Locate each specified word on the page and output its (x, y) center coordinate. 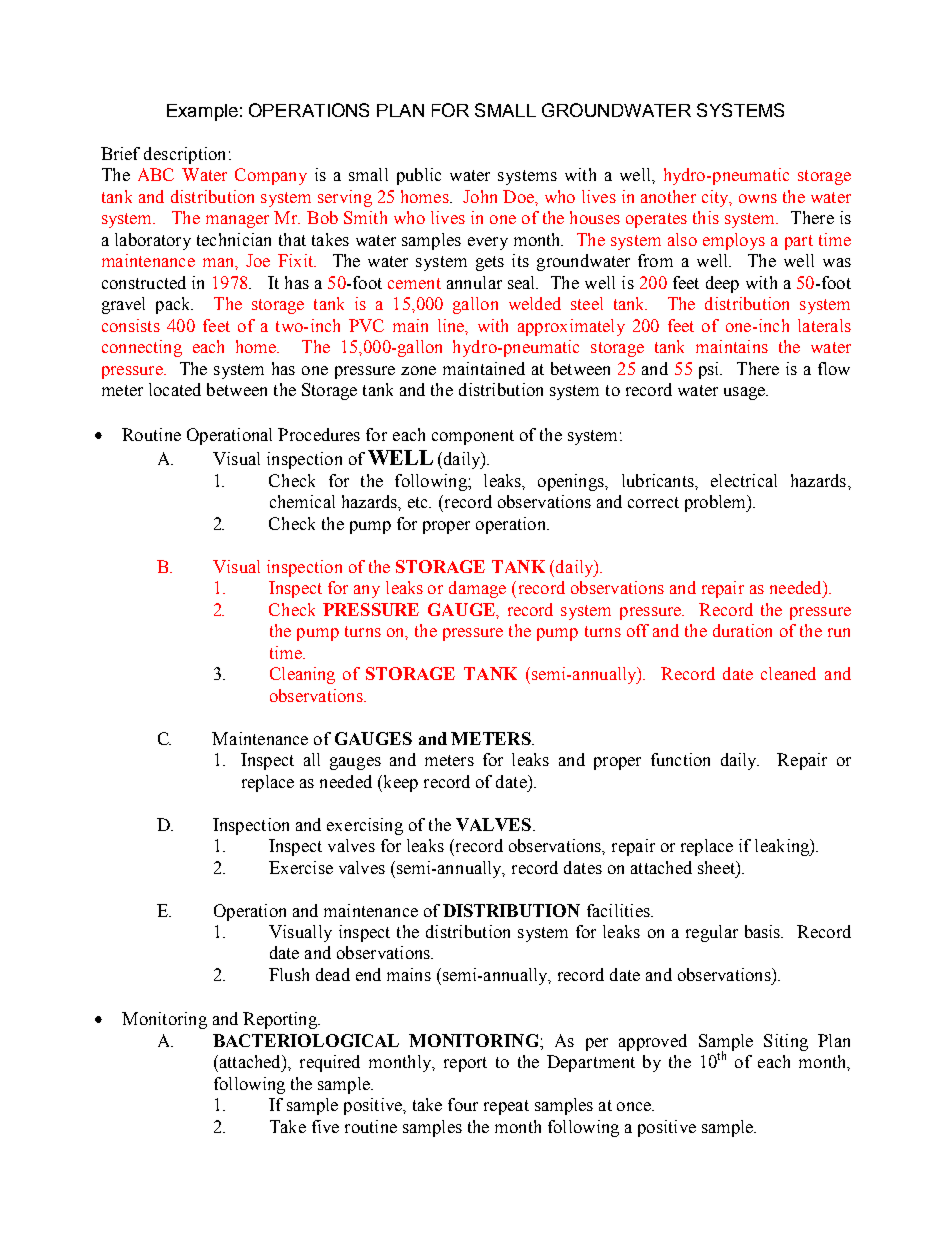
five (325, 1126)
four (463, 1104)
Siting (786, 1042)
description (184, 155)
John (480, 196)
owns (758, 198)
